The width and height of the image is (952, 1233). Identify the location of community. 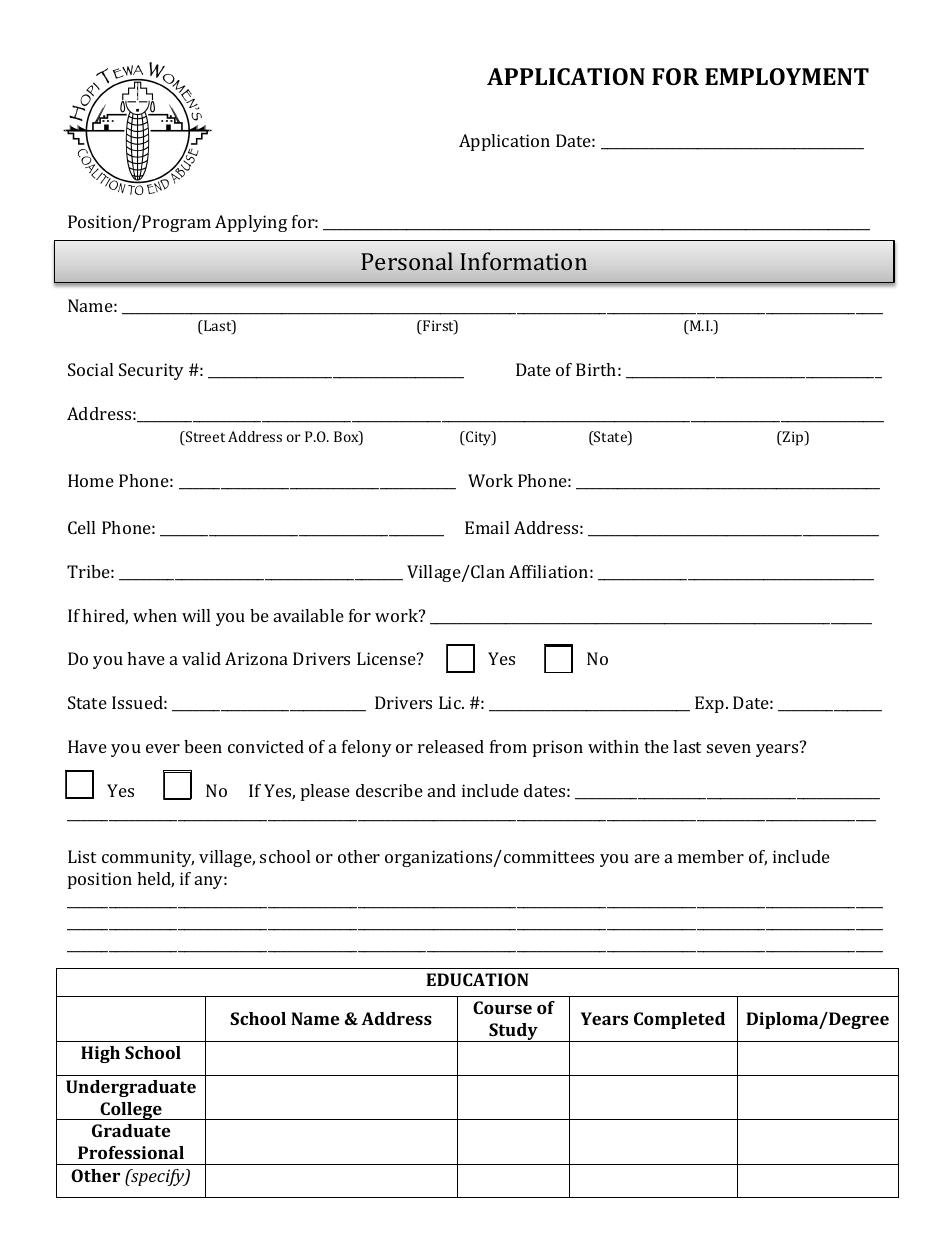
(148, 858).
